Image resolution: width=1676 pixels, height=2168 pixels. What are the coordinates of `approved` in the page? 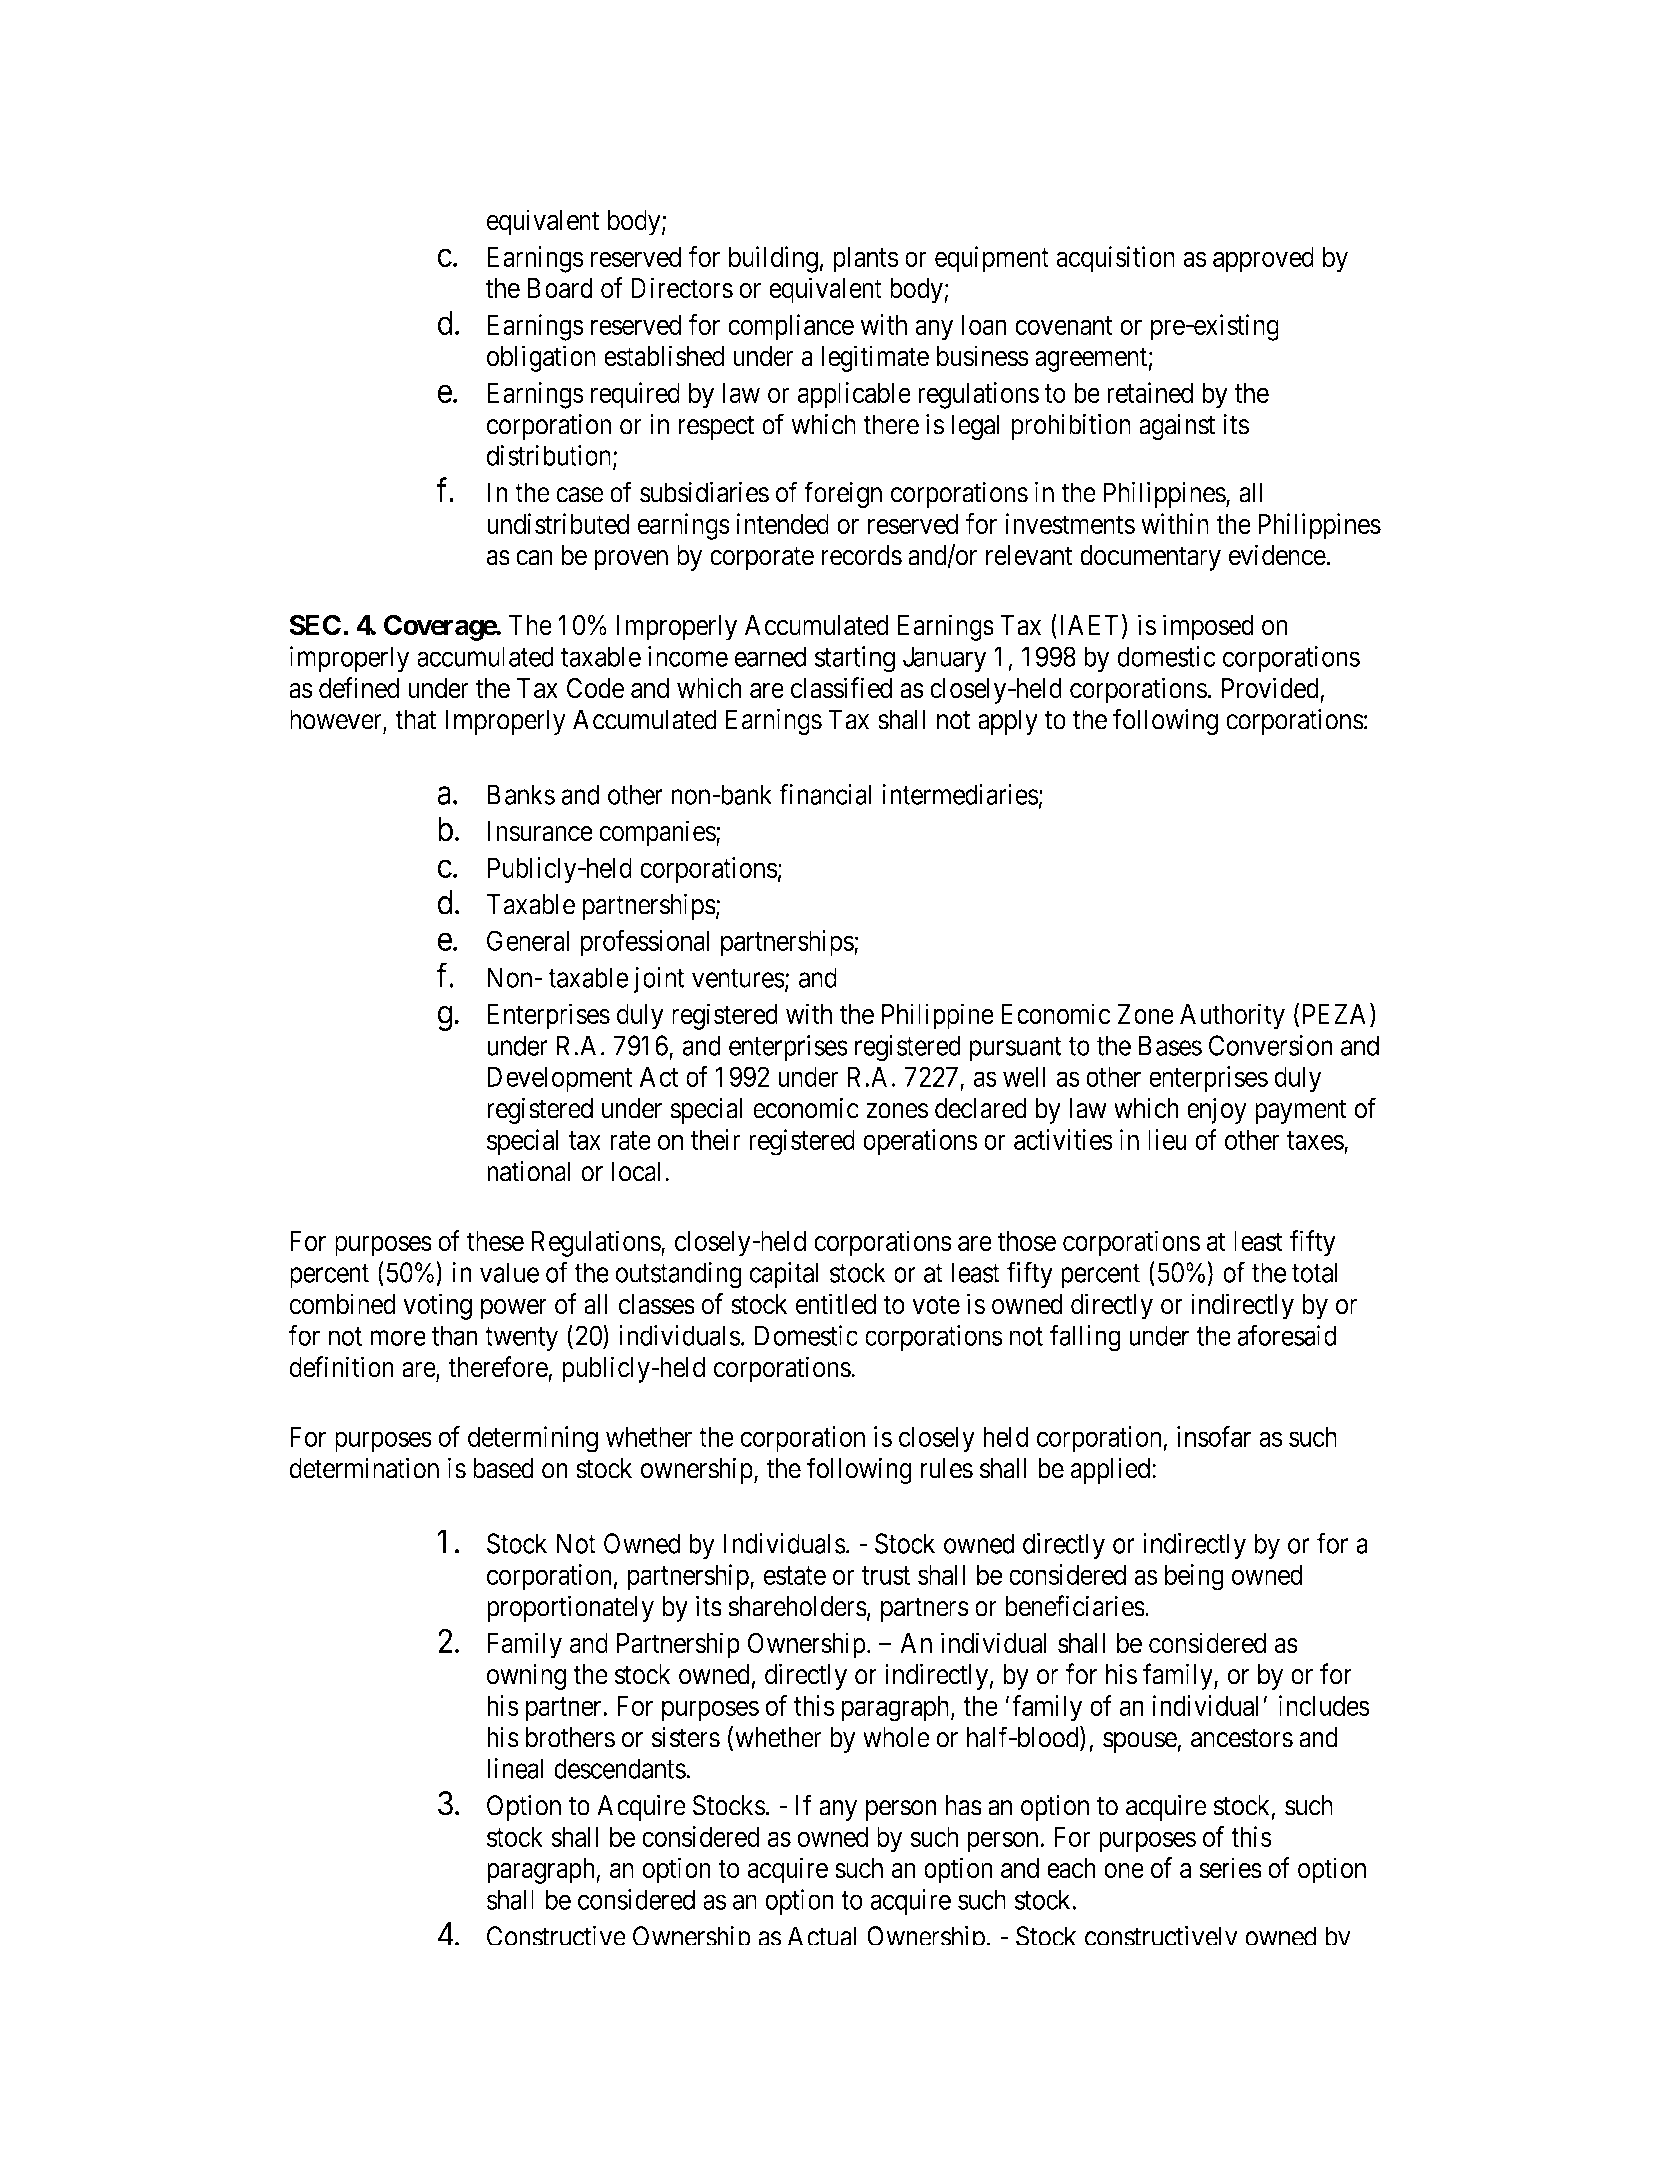 It's located at (1263, 260).
